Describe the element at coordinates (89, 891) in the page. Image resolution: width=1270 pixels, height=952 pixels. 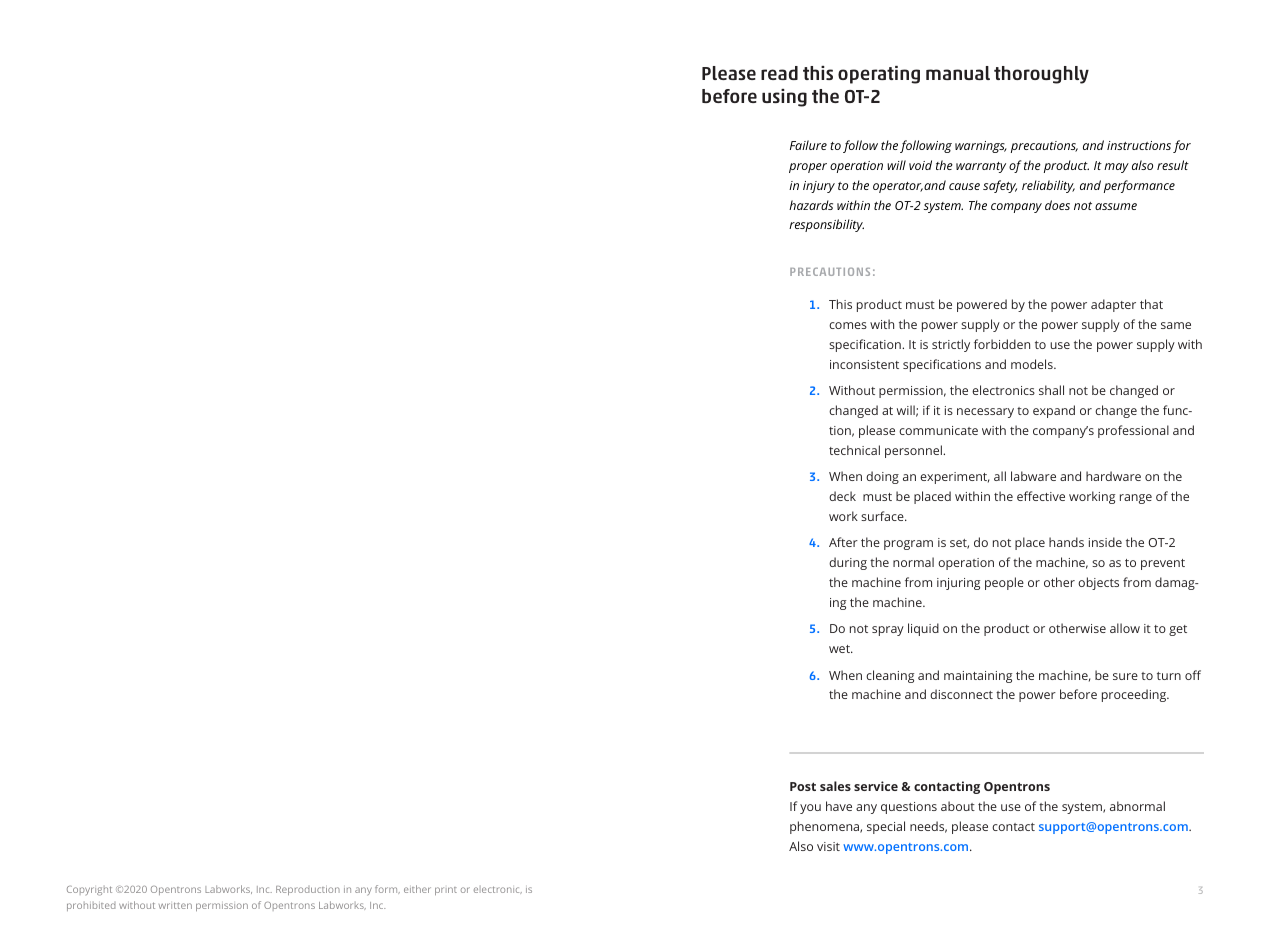
I see `Copyright` at that location.
